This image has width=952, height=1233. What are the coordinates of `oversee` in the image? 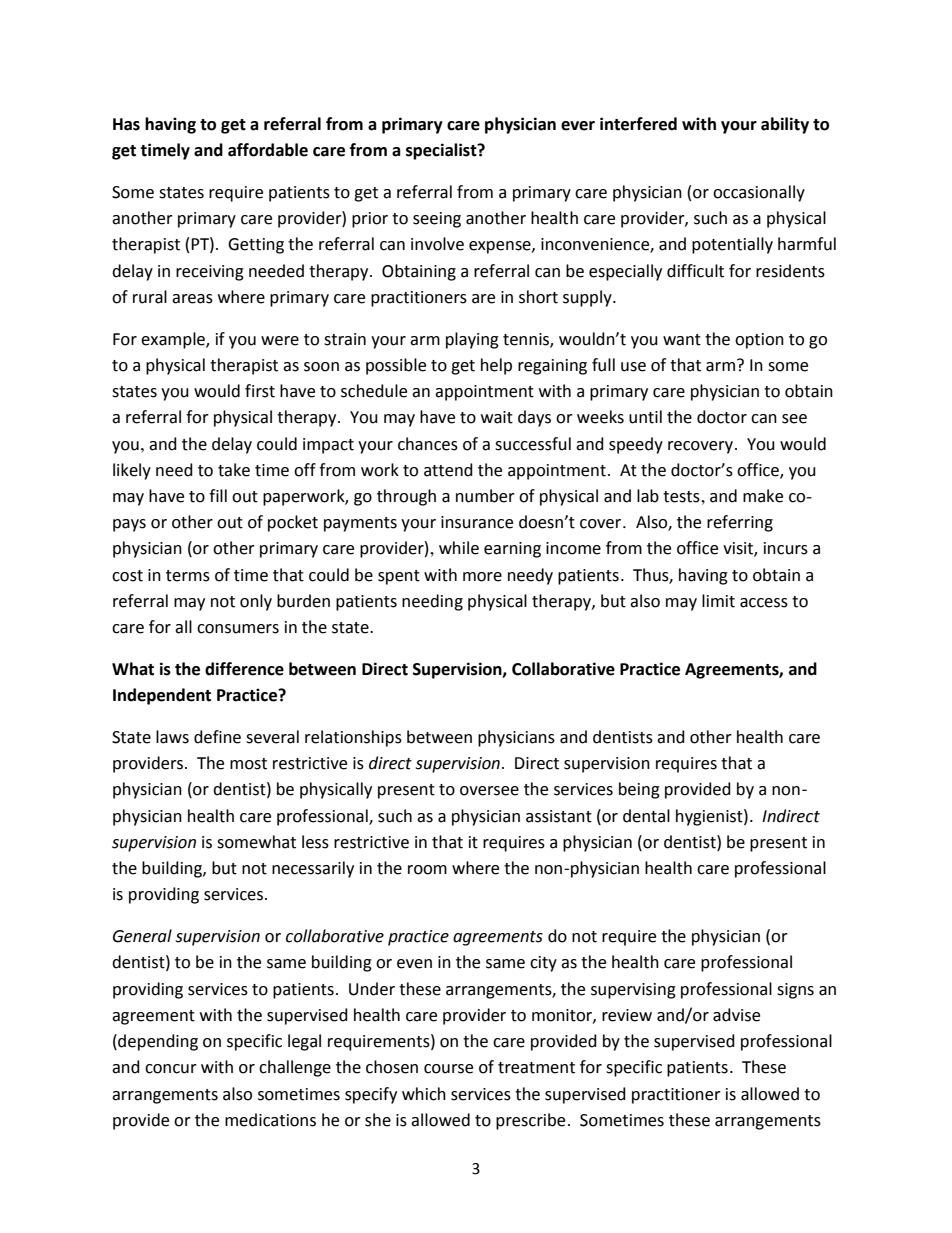 It's located at (489, 791).
